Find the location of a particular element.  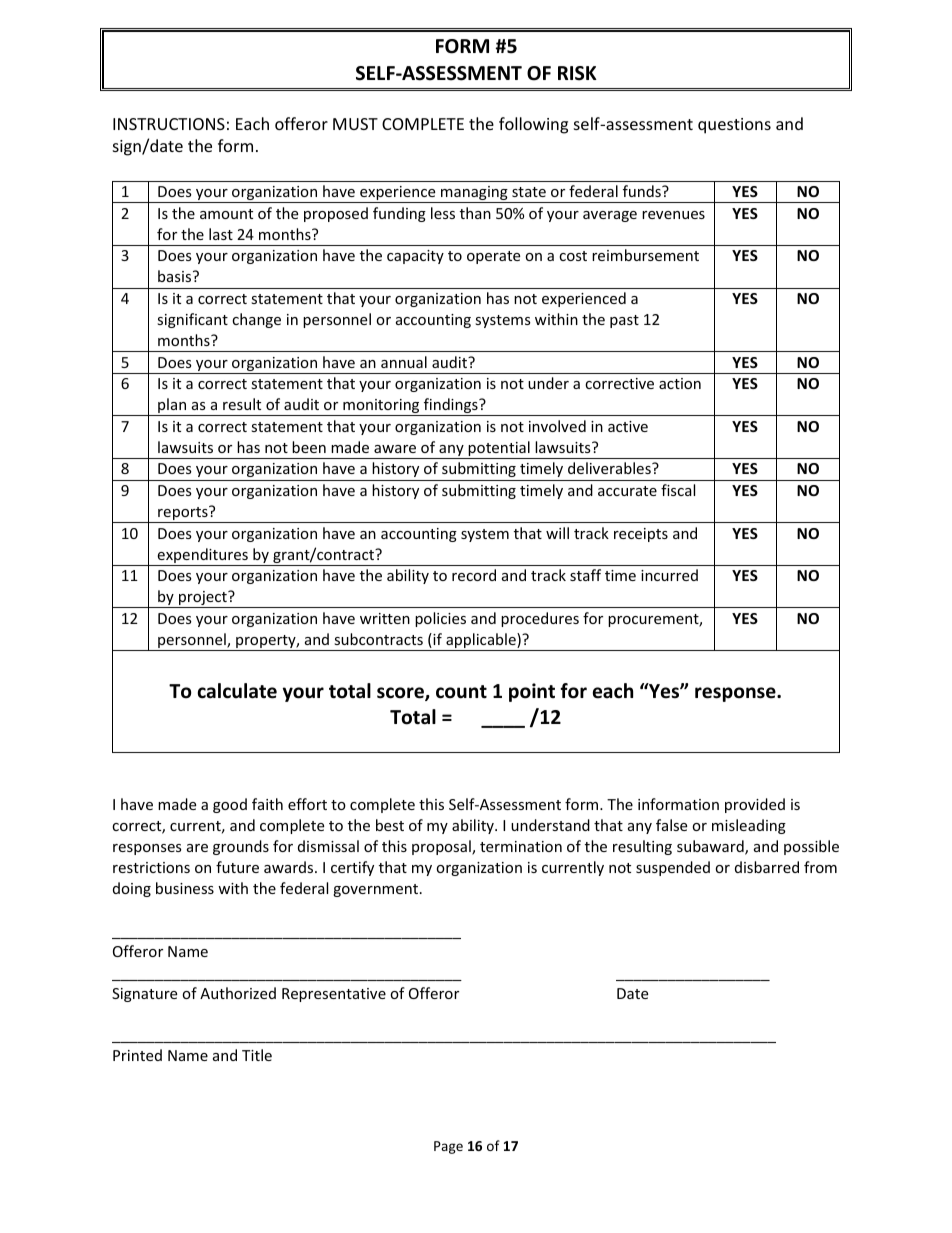

fiscal is located at coordinates (678, 490).
